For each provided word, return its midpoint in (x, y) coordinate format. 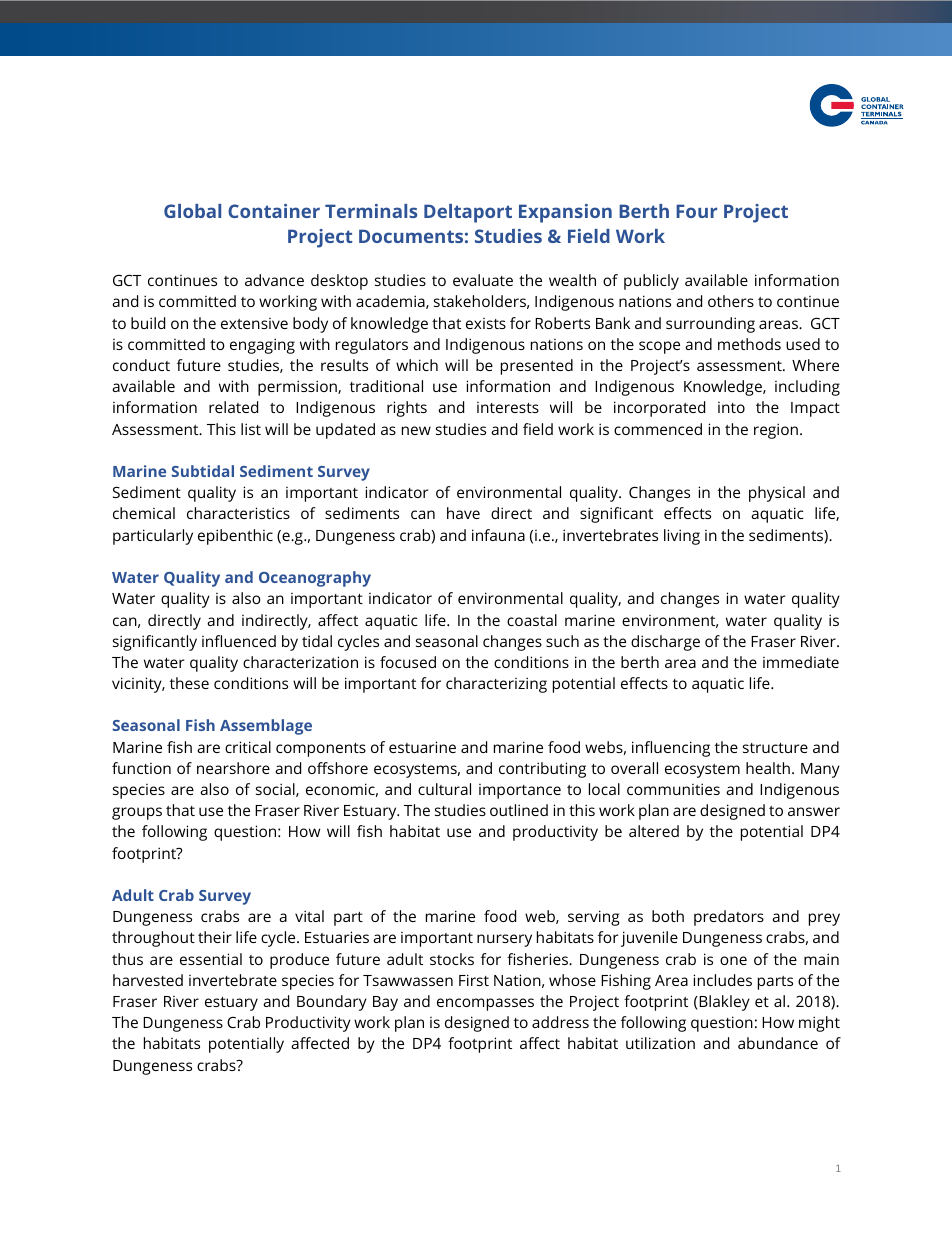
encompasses (485, 1004)
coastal (532, 620)
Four (696, 211)
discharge (665, 643)
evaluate (483, 280)
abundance (778, 1043)
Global (192, 211)
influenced (239, 641)
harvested (148, 980)
